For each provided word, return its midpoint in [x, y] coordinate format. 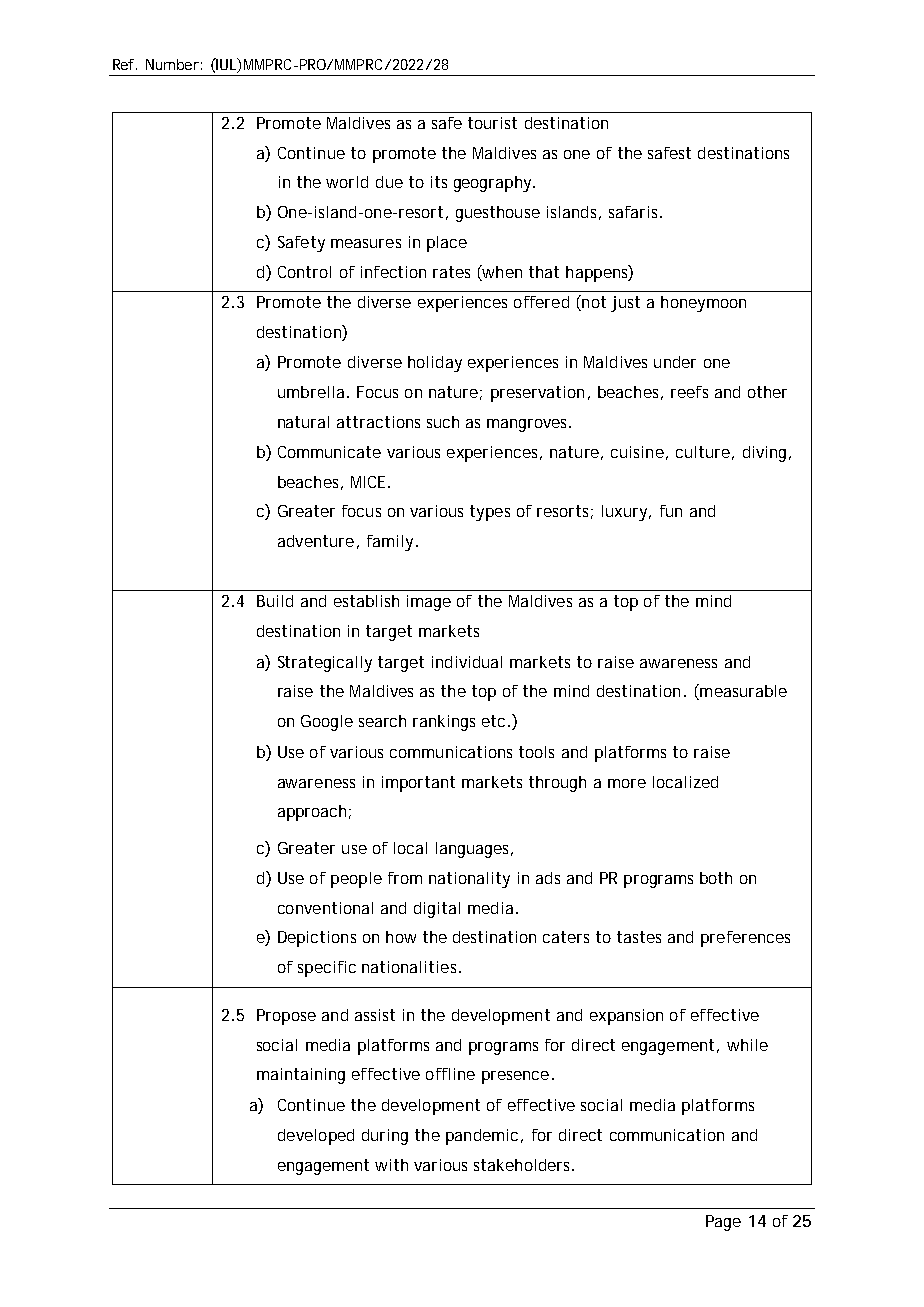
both [716, 878]
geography [494, 184]
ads [548, 878]
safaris [635, 212]
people [356, 880]
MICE [368, 482]
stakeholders [524, 1165]
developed [316, 1137]
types [490, 513]
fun [671, 511]
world [347, 182]
